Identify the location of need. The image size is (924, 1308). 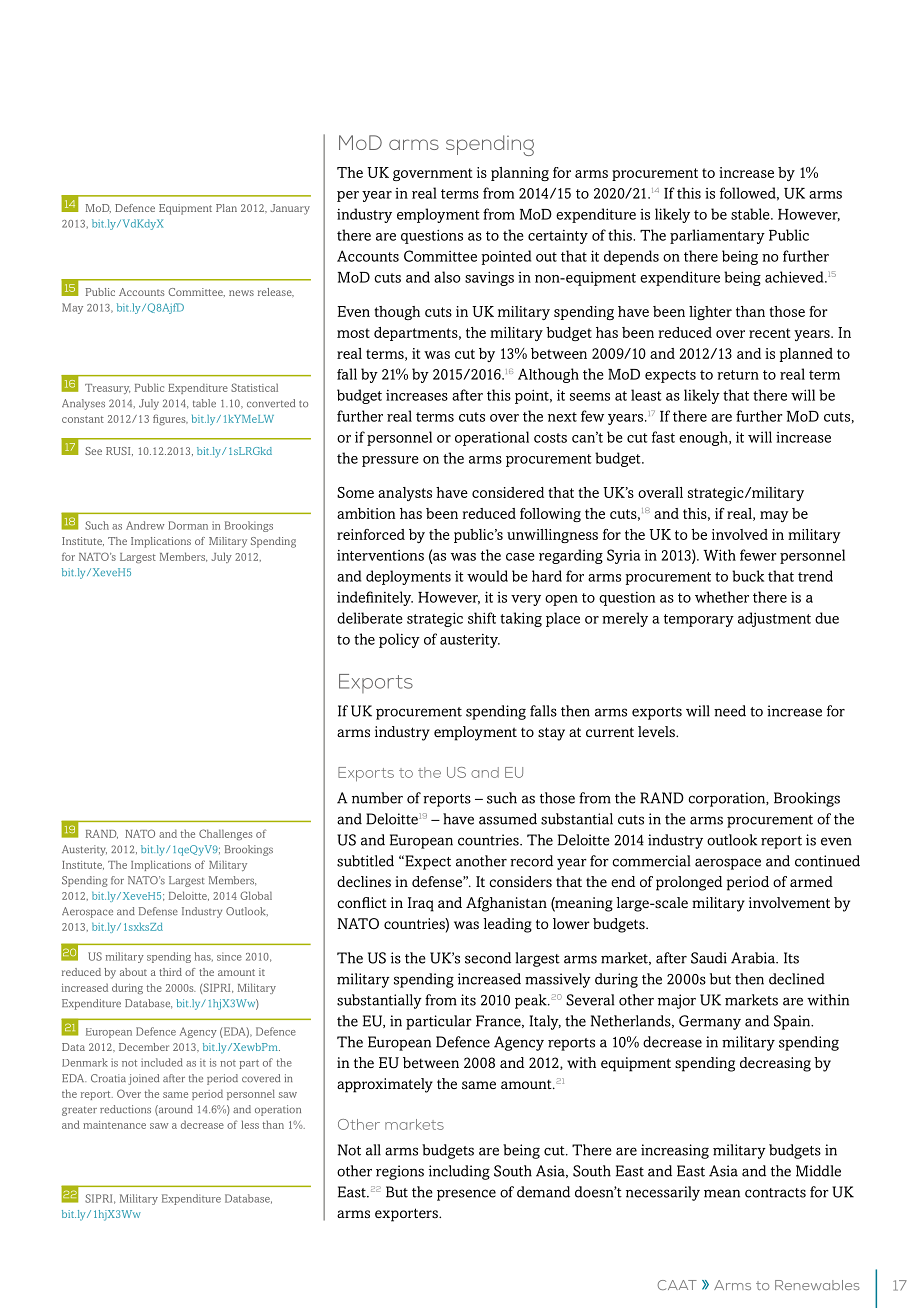
(730, 711).
